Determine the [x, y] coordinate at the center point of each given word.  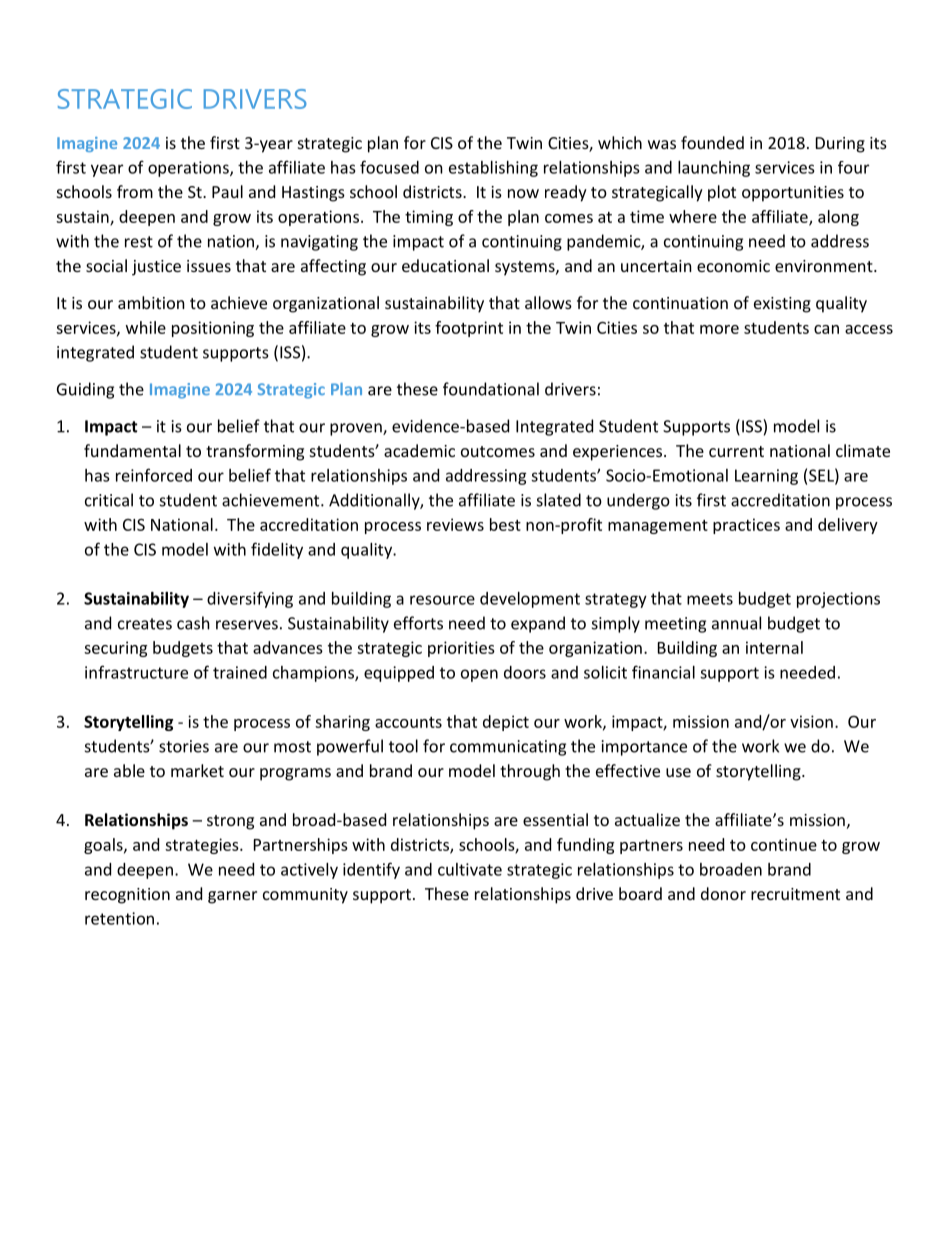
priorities [461, 649]
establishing [493, 169]
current [736, 451]
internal [774, 647]
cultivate [470, 869]
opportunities [793, 194]
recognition [127, 896]
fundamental [132, 450]
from [135, 191]
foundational [491, 389]
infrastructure [136, 672]
